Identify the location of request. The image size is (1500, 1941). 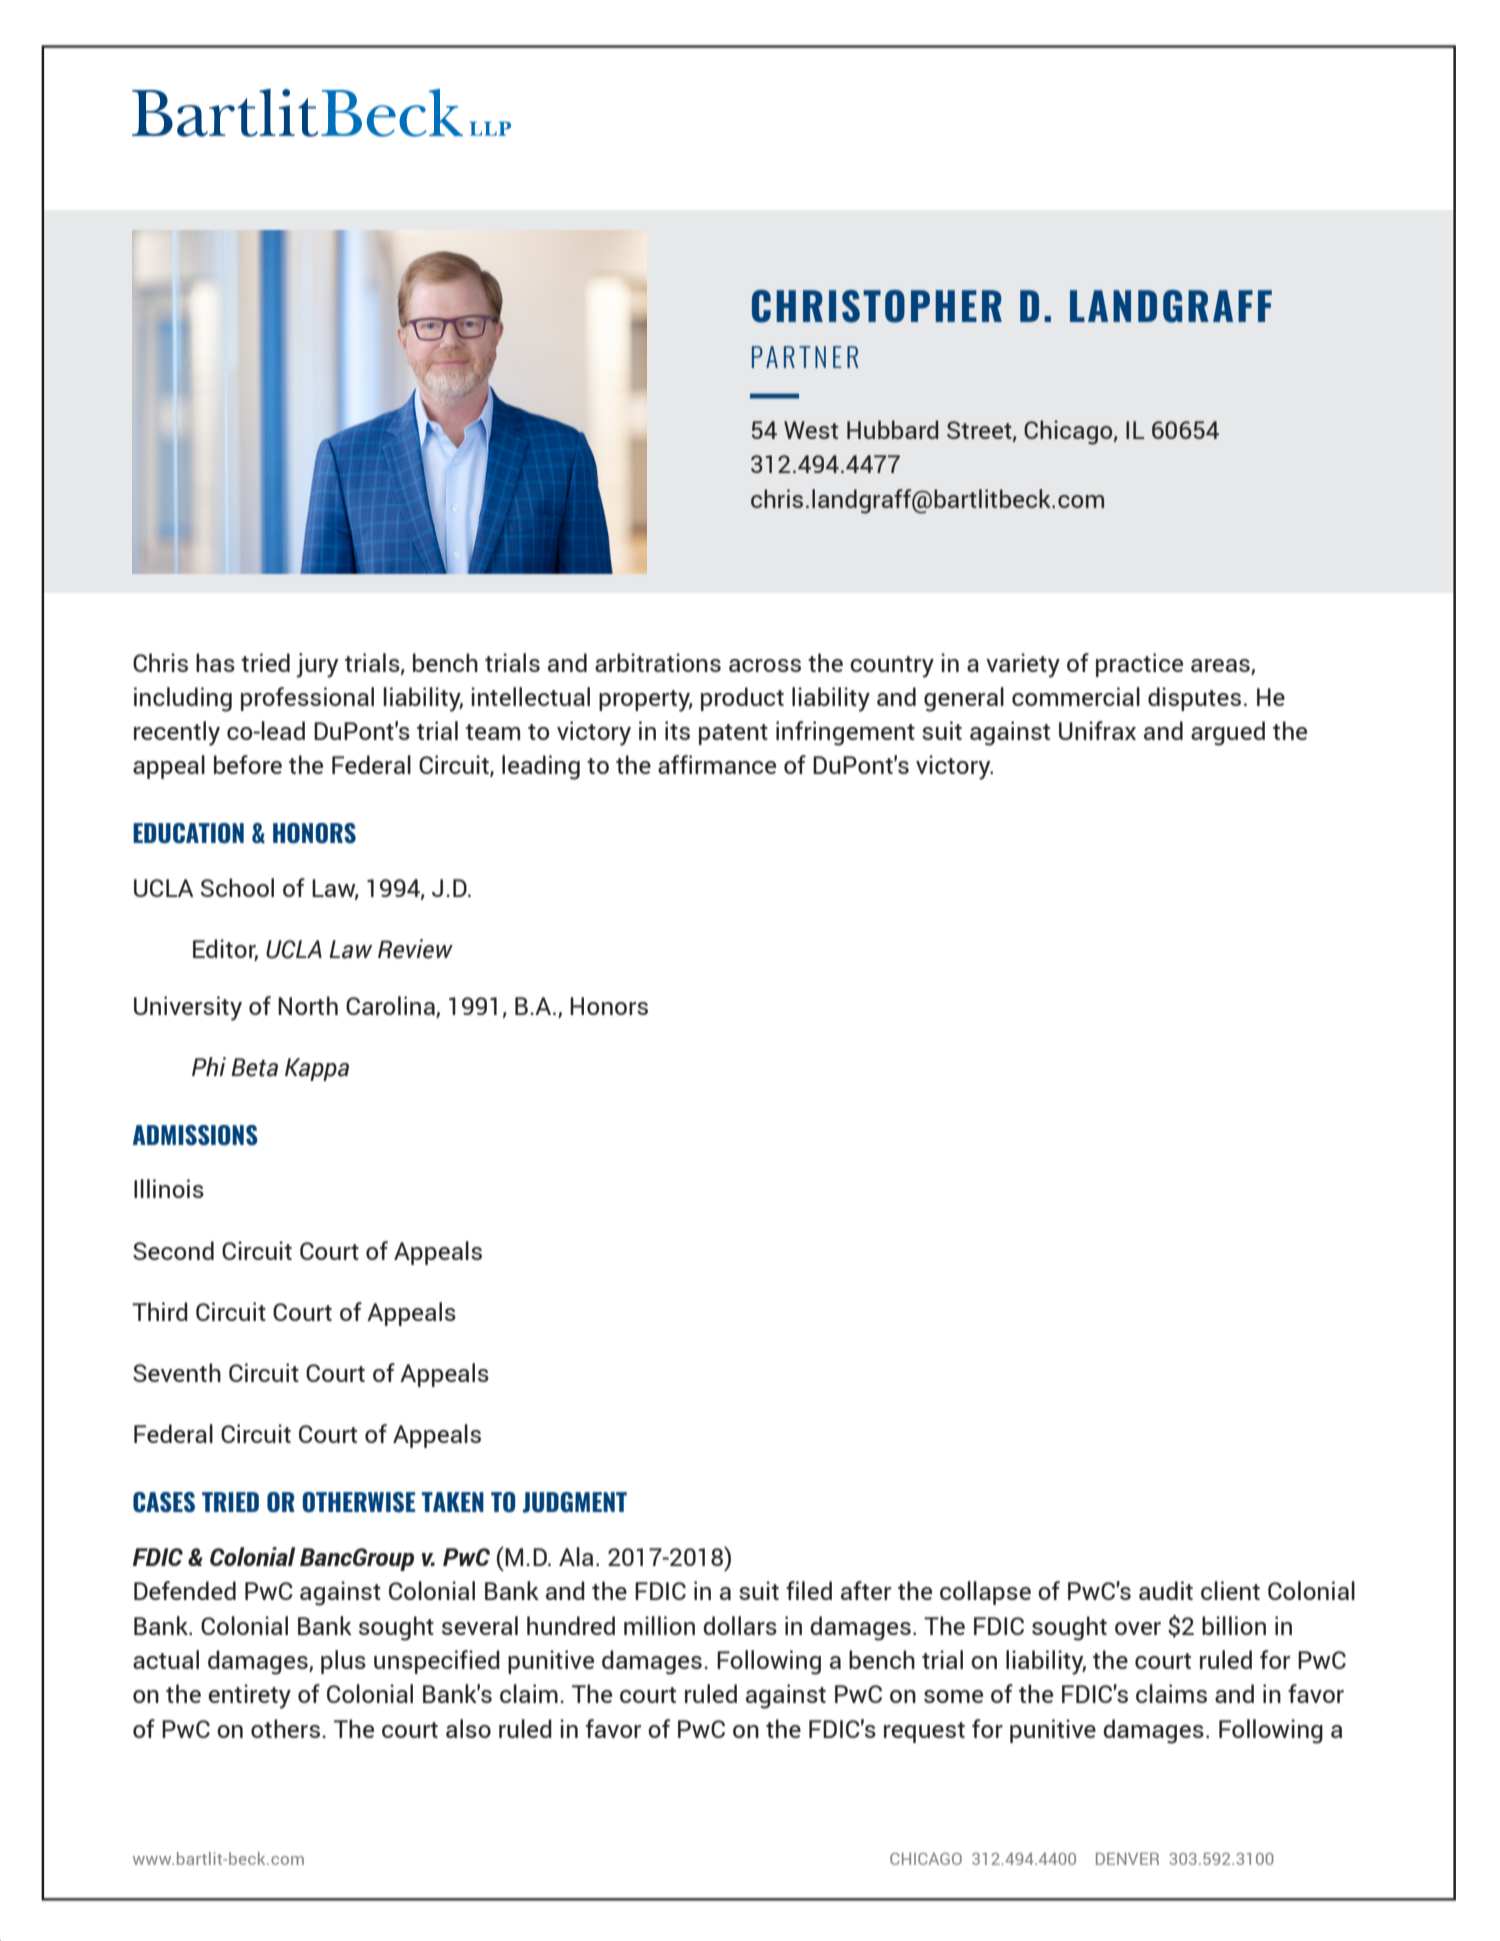
(924, 1732).
